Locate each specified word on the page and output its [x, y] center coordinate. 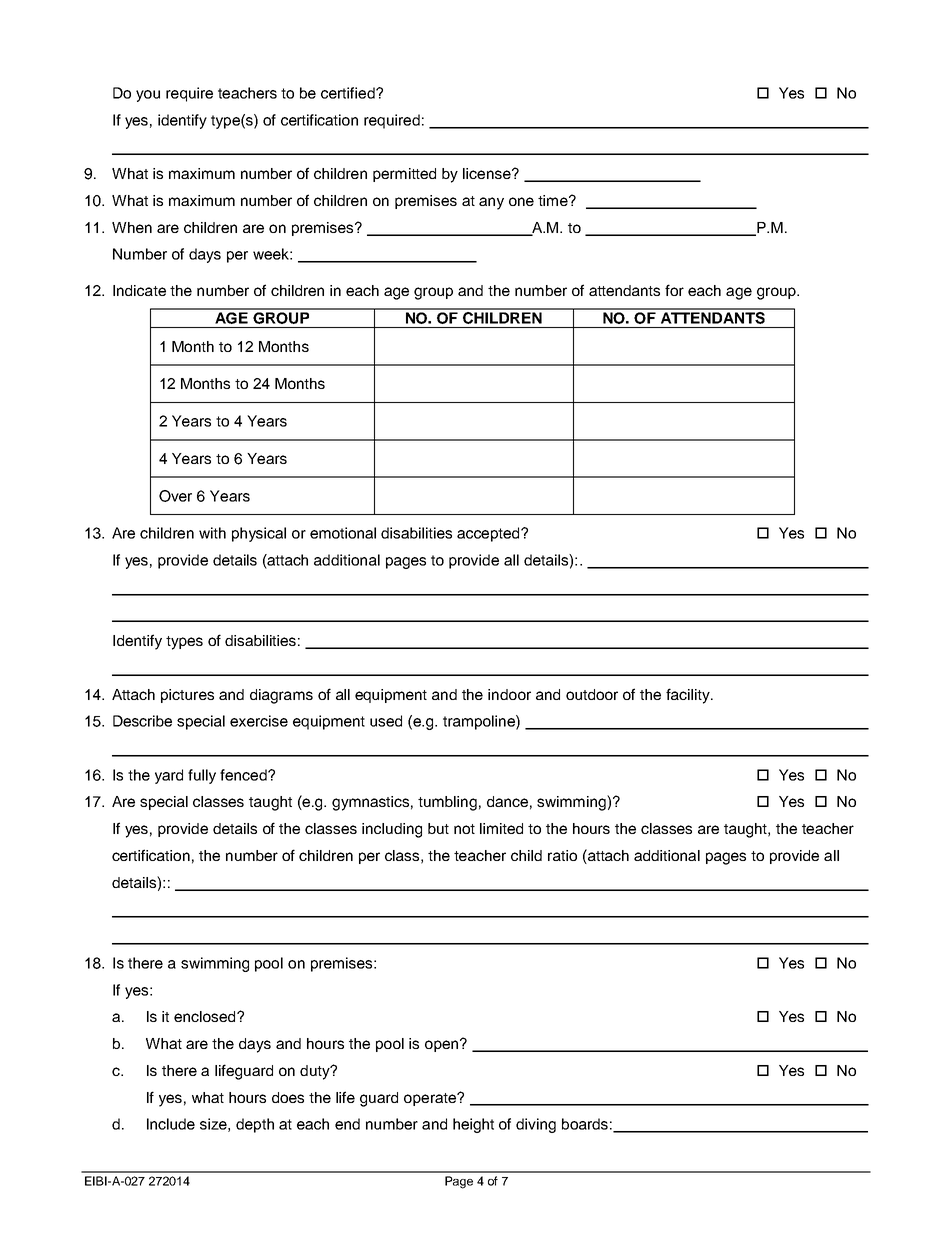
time [554, 200]
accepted [489, 534]
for [674, 290]
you [148, 96]
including [392, 830]
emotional [343, 533]
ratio [562, 855]
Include [171, 1124]
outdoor [592, 694]
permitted [404, 175]
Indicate [139, 290]
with [212, 533]
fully [202, 776]
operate [431, 1099]
